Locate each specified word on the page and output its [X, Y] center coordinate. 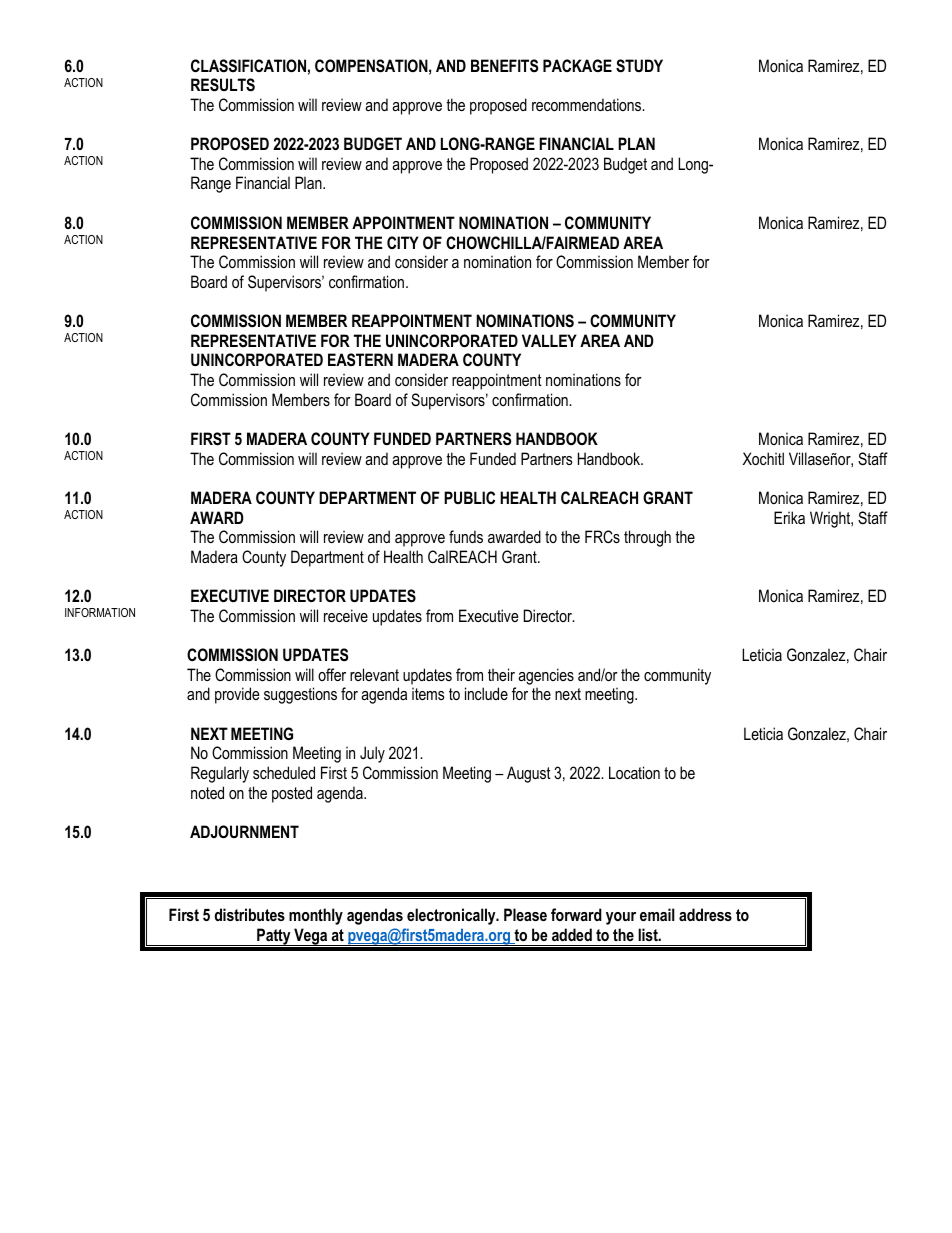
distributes [250, 914]
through [647, 538]
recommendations [588, 104]
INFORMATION [100, 612]
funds [466, 536]
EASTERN [360, 360]
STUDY [639, 66]
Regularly [220, 774]
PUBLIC [469, 497]
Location [634, 772]
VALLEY [549, 340]
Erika [789, 517]
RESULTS [223, 85]
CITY [403, 242]
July [372, 754]
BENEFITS [504, 66]
